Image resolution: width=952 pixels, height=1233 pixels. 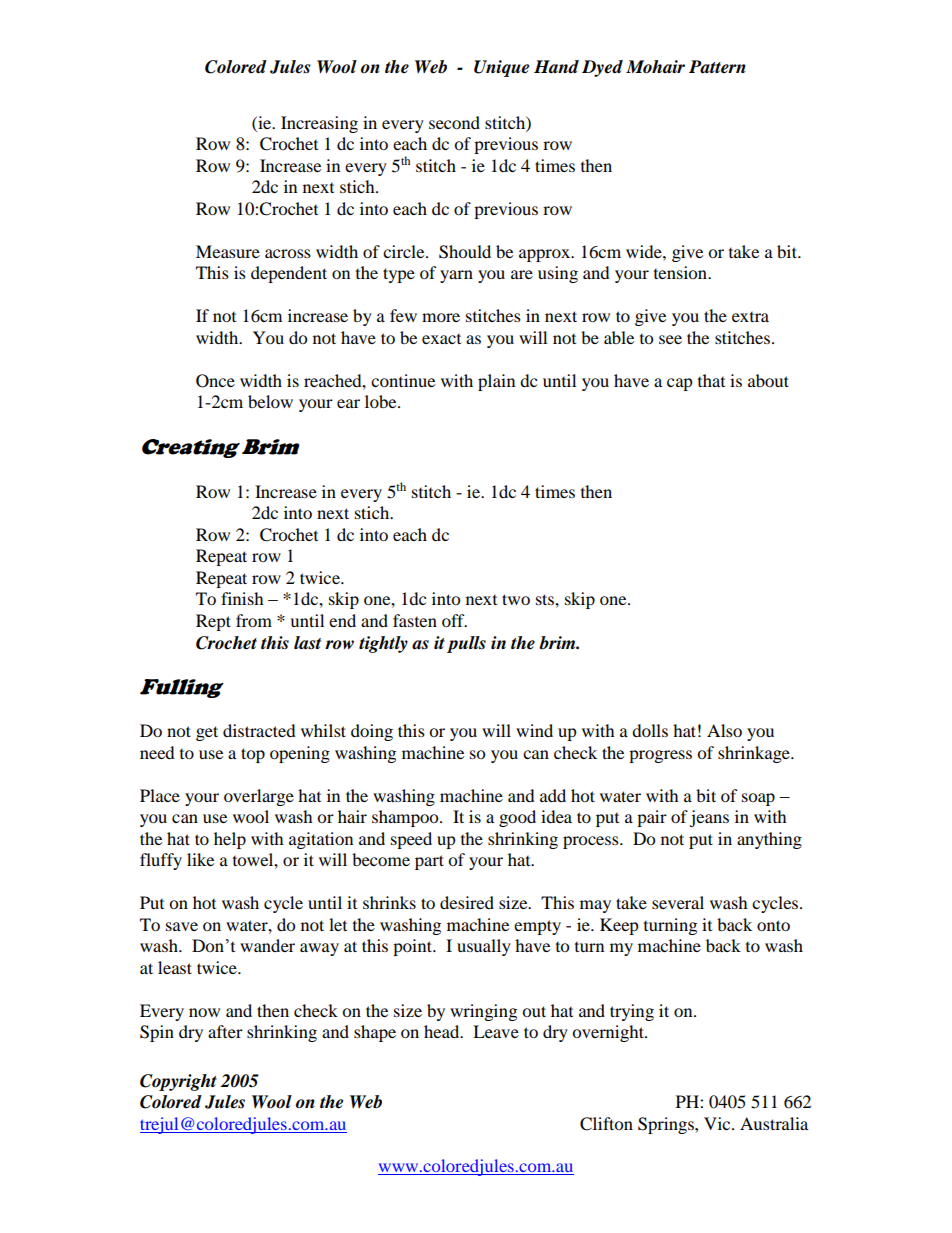 What do you see at coordinates (270, 401) in the document?
I see `below` at bounding box center [270, 401].
